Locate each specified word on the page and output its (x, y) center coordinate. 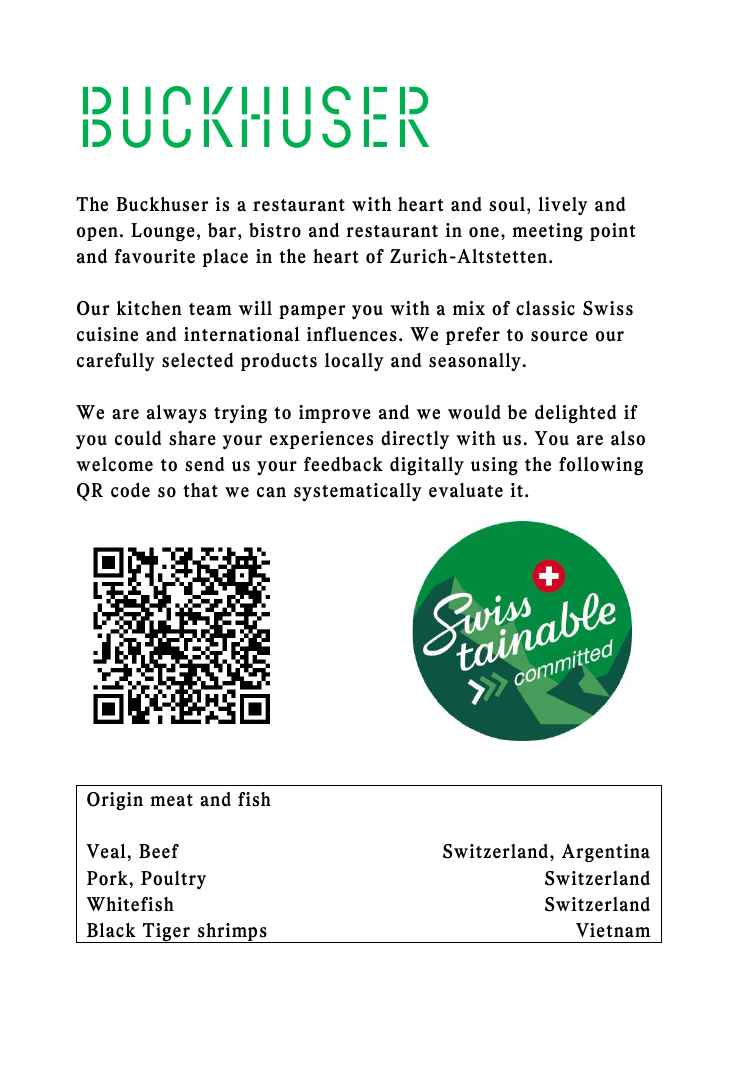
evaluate (466, 490)
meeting (547, 232)
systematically (358, 492)
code (130, 490)
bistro (275, 230)
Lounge (163, 232)
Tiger (166, 933)
